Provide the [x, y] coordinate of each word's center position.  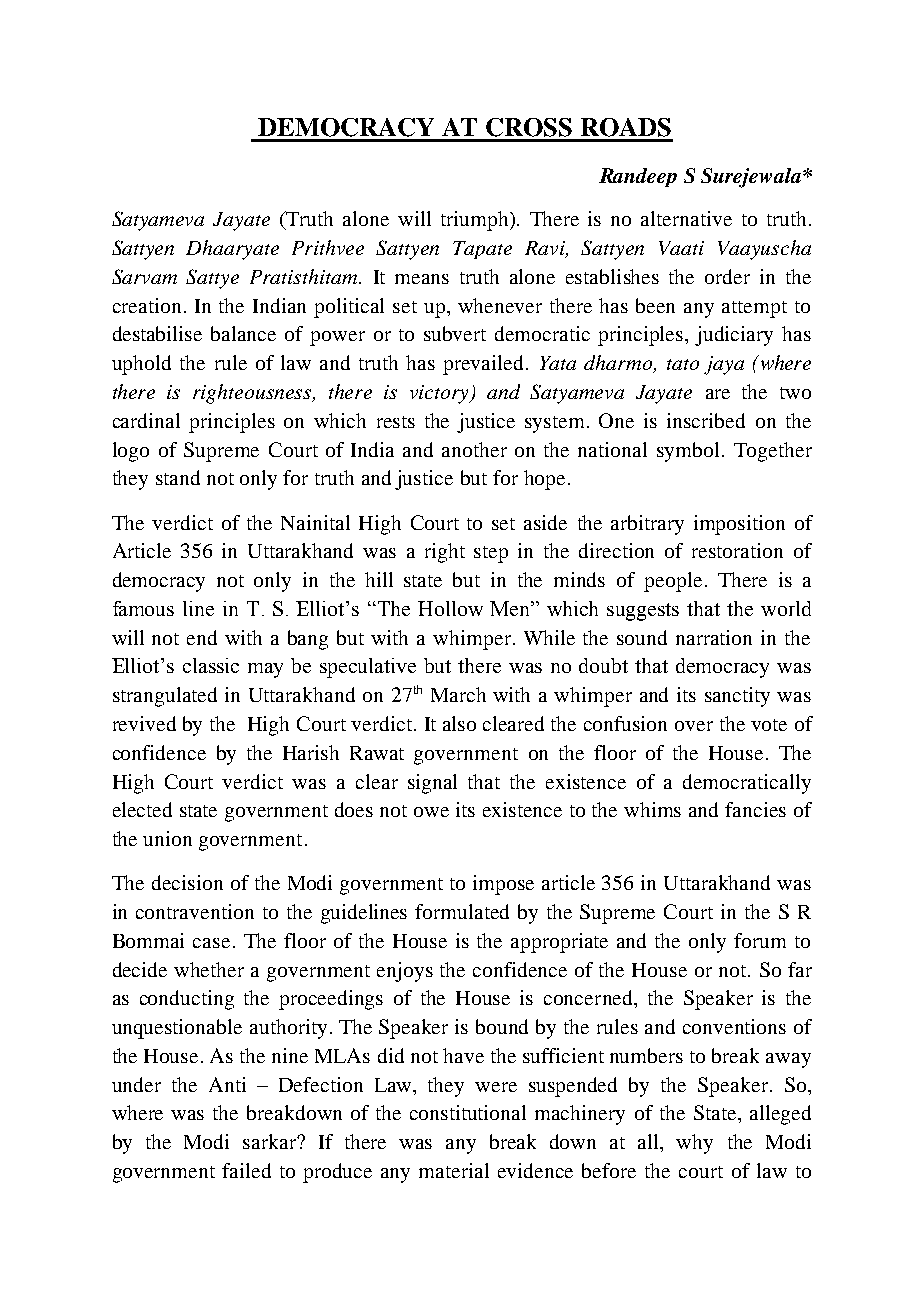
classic [211, 665]
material [454, 1170]
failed [246, 1170]
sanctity [737, 697]
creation [147, 305]
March [458, 694]
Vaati [681, 248]
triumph [476, 221]
